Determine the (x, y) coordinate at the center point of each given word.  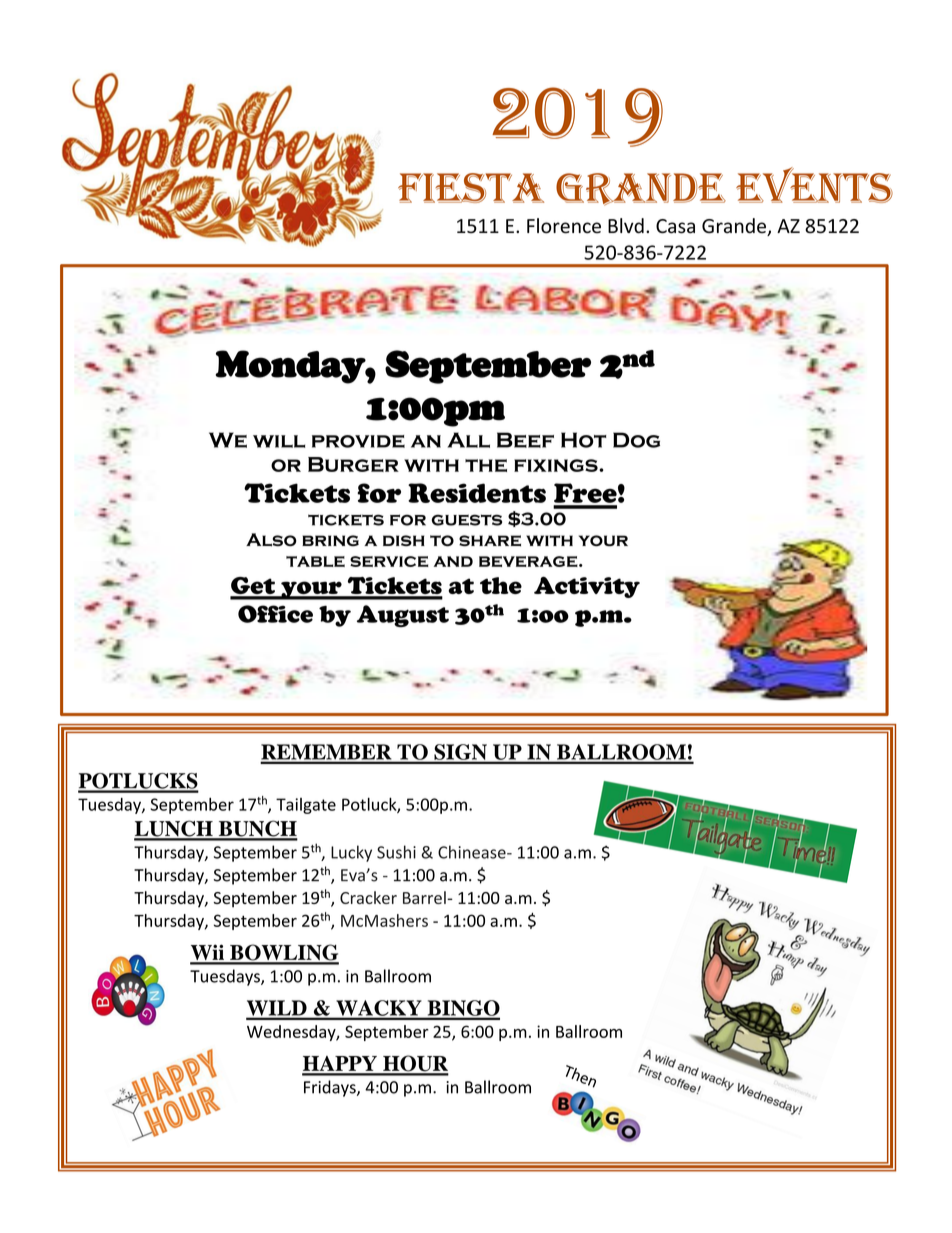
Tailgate (306, 806)
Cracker (368, 897)
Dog (636, 440)
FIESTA (471, 188)
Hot (583, 440)
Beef (525, 440)
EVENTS (814, 185)
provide (358, 441)
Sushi (396, 852)
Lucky (351, 853)
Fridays (331, 1088)
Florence (564, 226)
